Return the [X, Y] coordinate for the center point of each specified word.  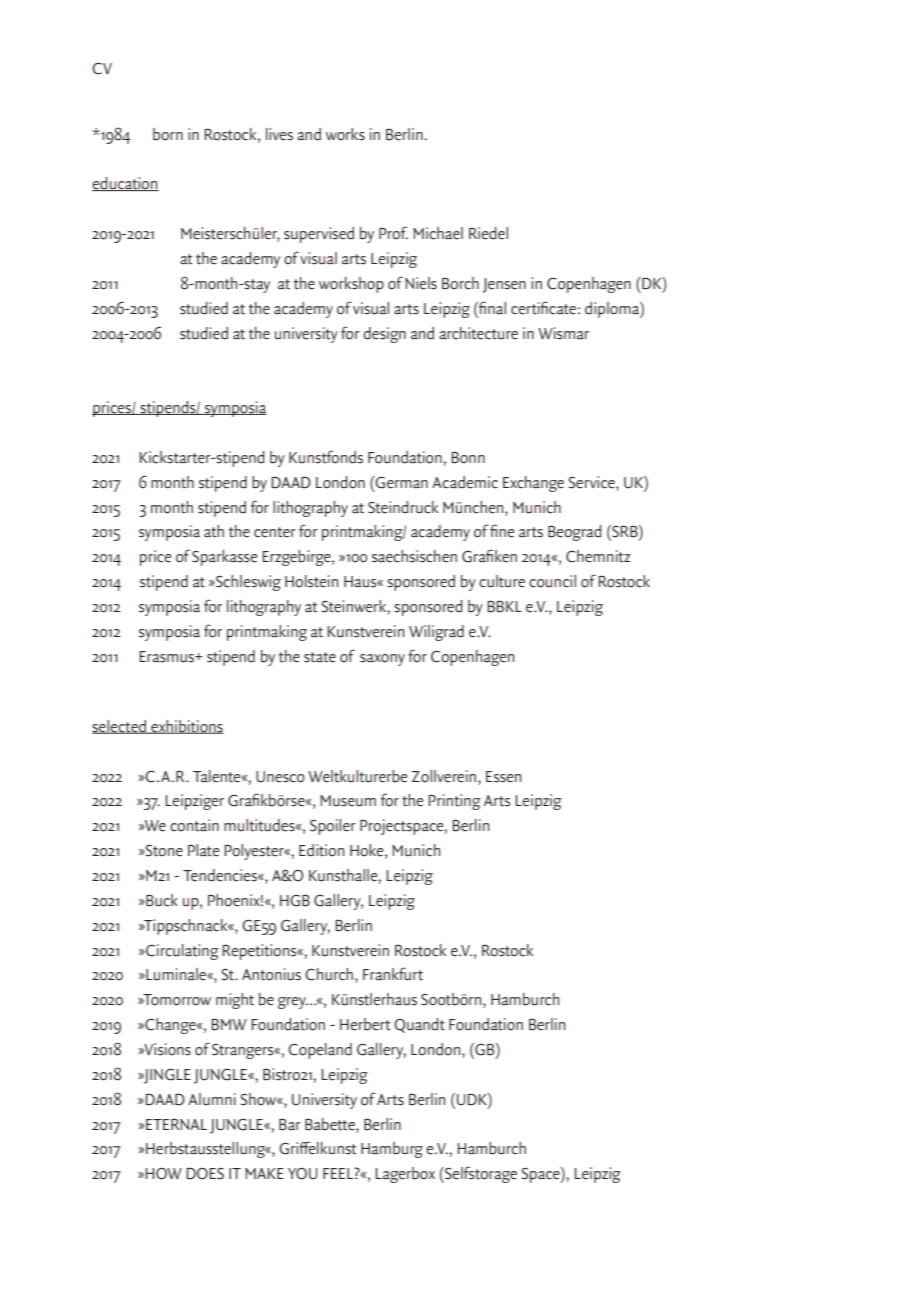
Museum [348, 801]
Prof [393, 233]
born [168, 134]
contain [194, 825]
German [401, 482]
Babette [331, 1124]
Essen [503, 777]
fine [502, 531]
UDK [473, 1099]
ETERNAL [176, 1124]
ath [214, 531]
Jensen [504, 285]
